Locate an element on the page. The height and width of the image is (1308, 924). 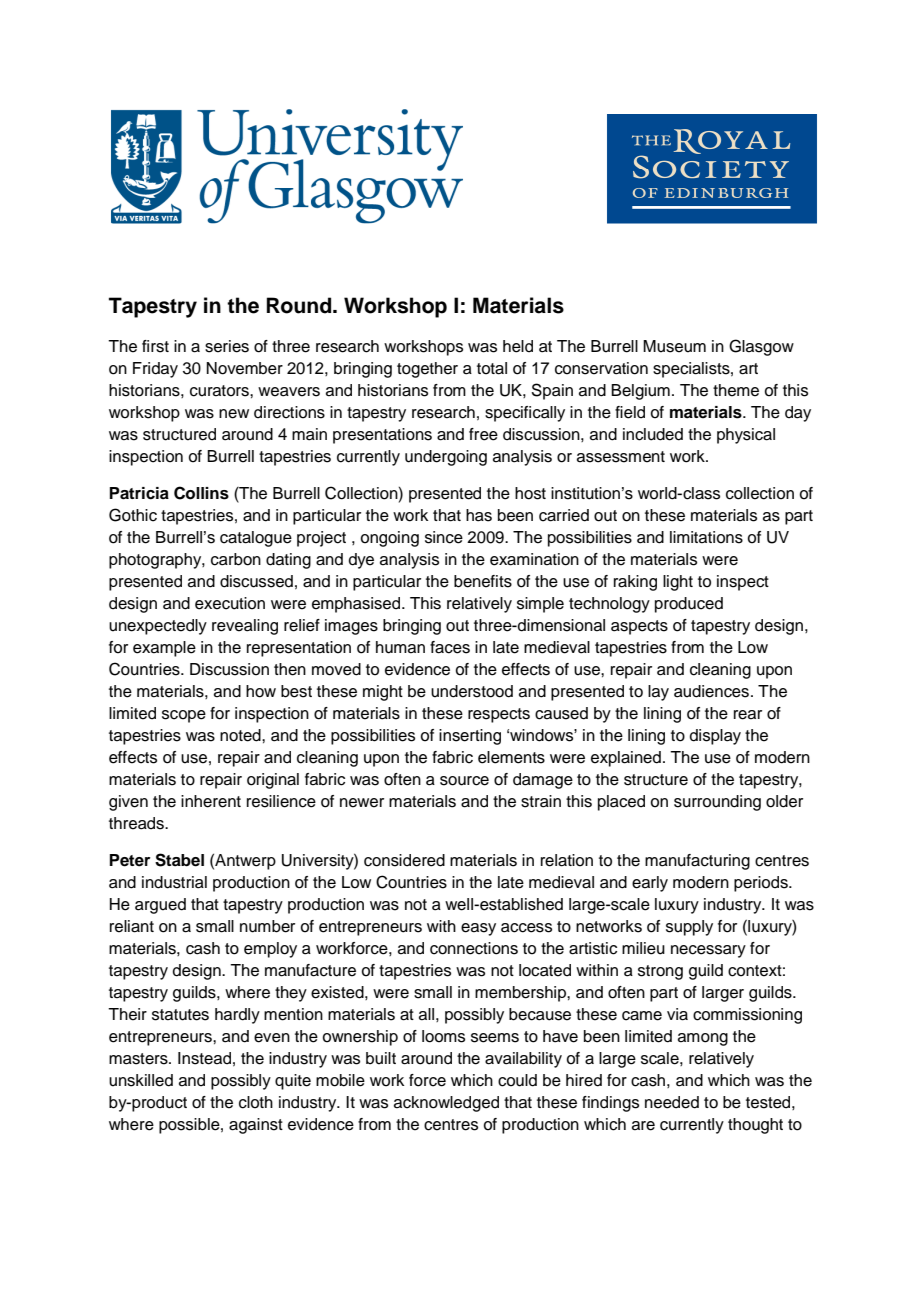
necessary is located at coordinates (708, 951).
